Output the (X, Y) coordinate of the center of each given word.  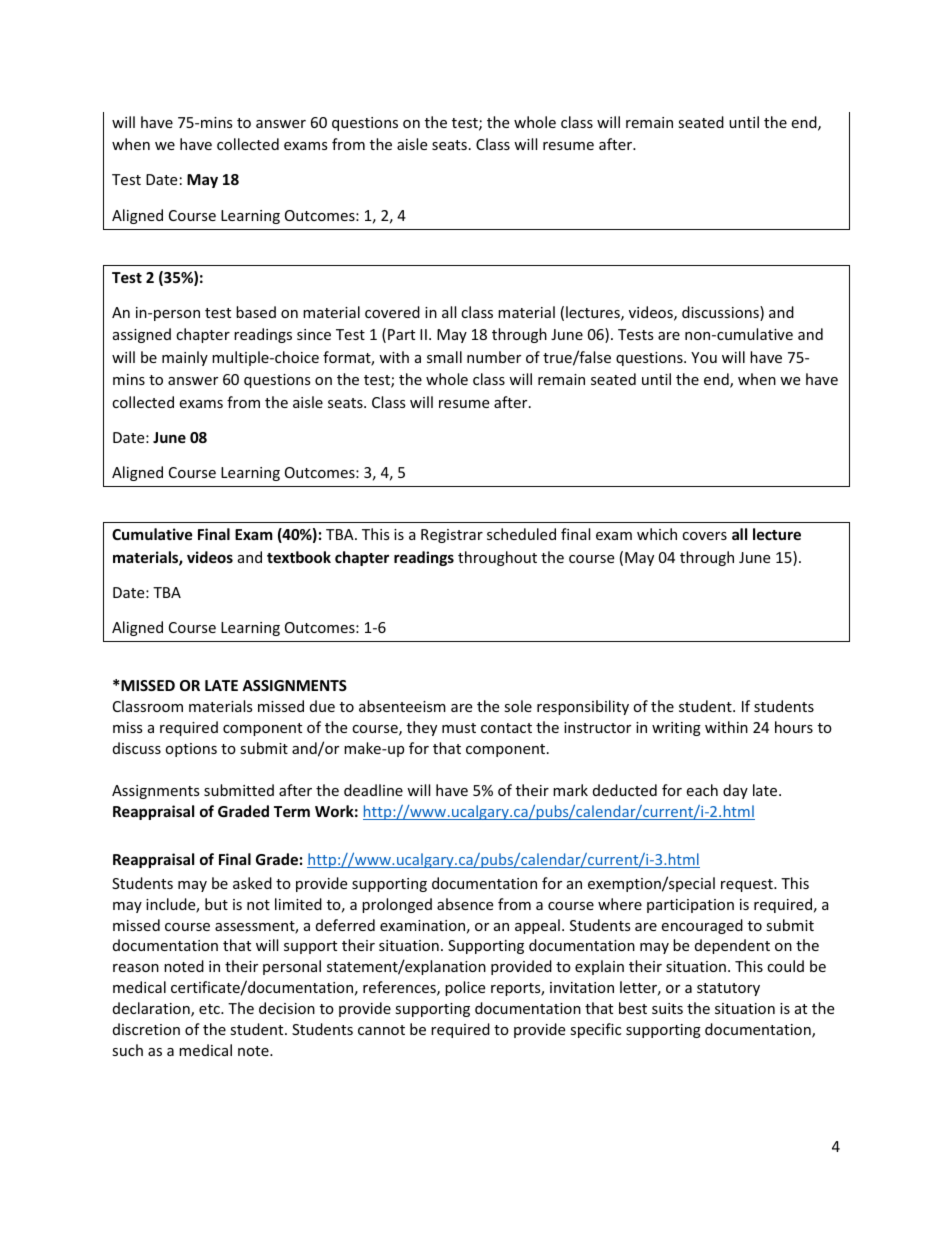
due (322, 706)
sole (518, 706)
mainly (185, 358)
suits (667, 1008)
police (465, 988)
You (704, 357)
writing (676, 729)
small (444, 357)
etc (210, 1009)
